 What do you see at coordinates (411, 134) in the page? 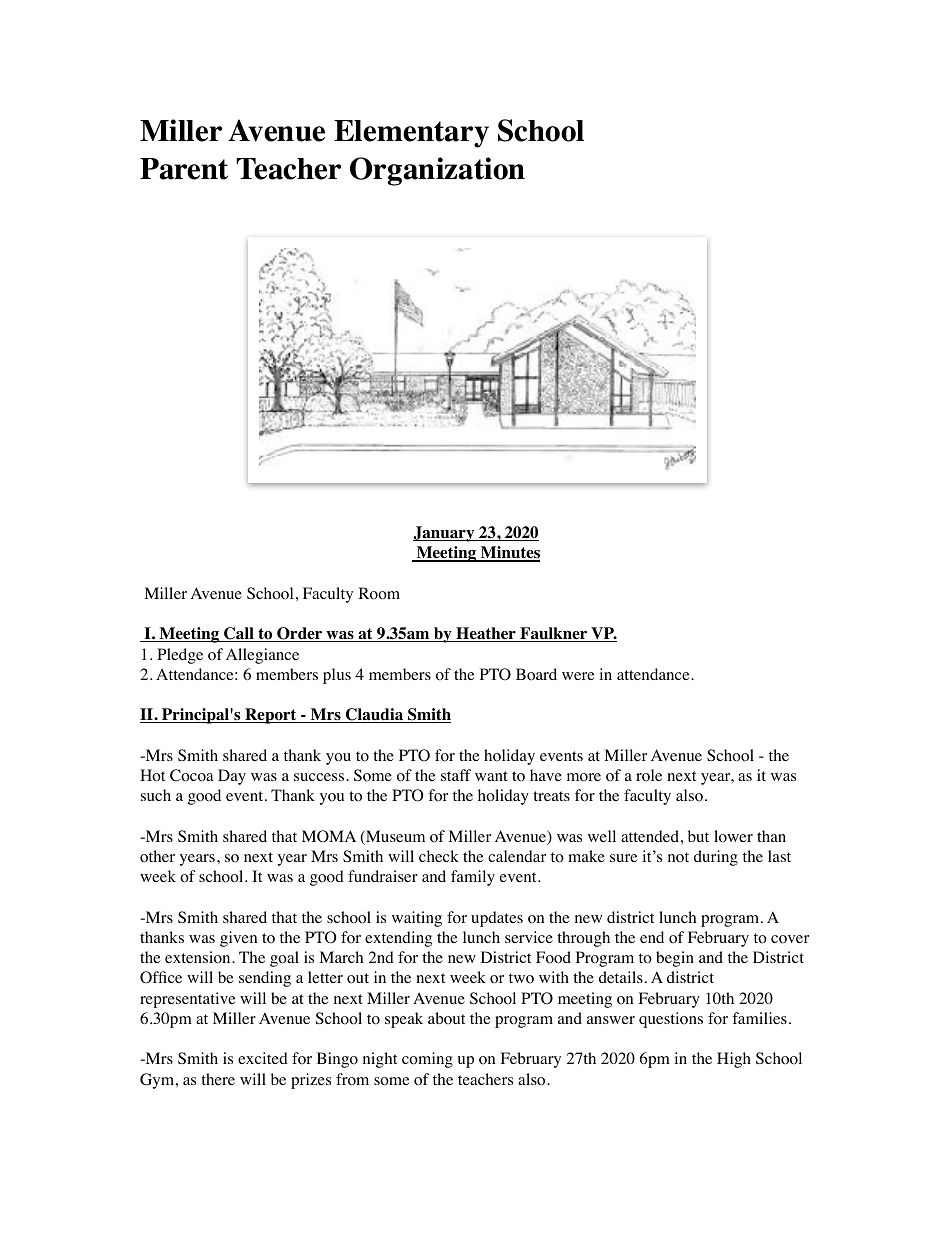
I see `Elementary` at bounding box center [411, 134].
